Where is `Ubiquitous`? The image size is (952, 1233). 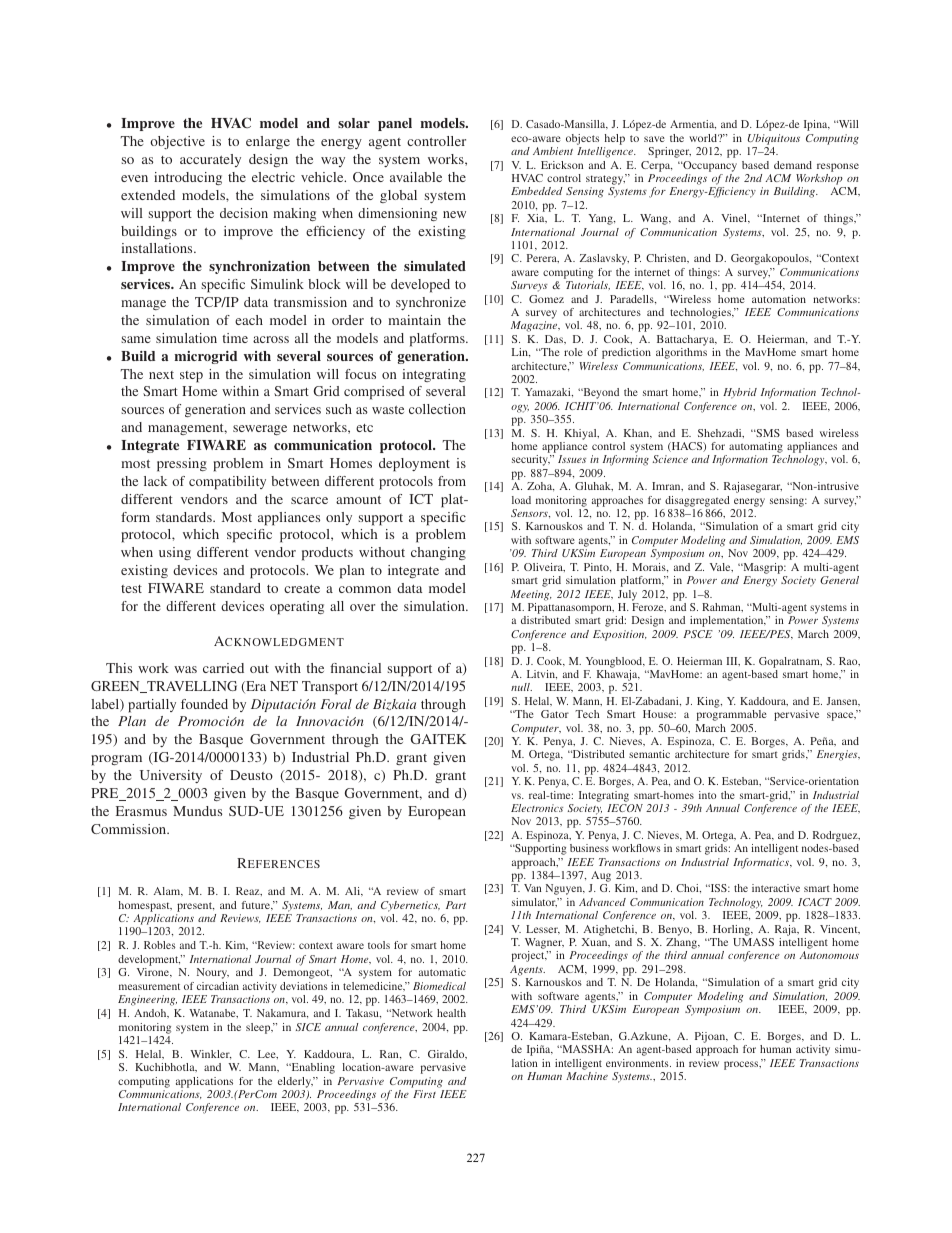
Ubiquitous is located at coordinates (774, 139).
